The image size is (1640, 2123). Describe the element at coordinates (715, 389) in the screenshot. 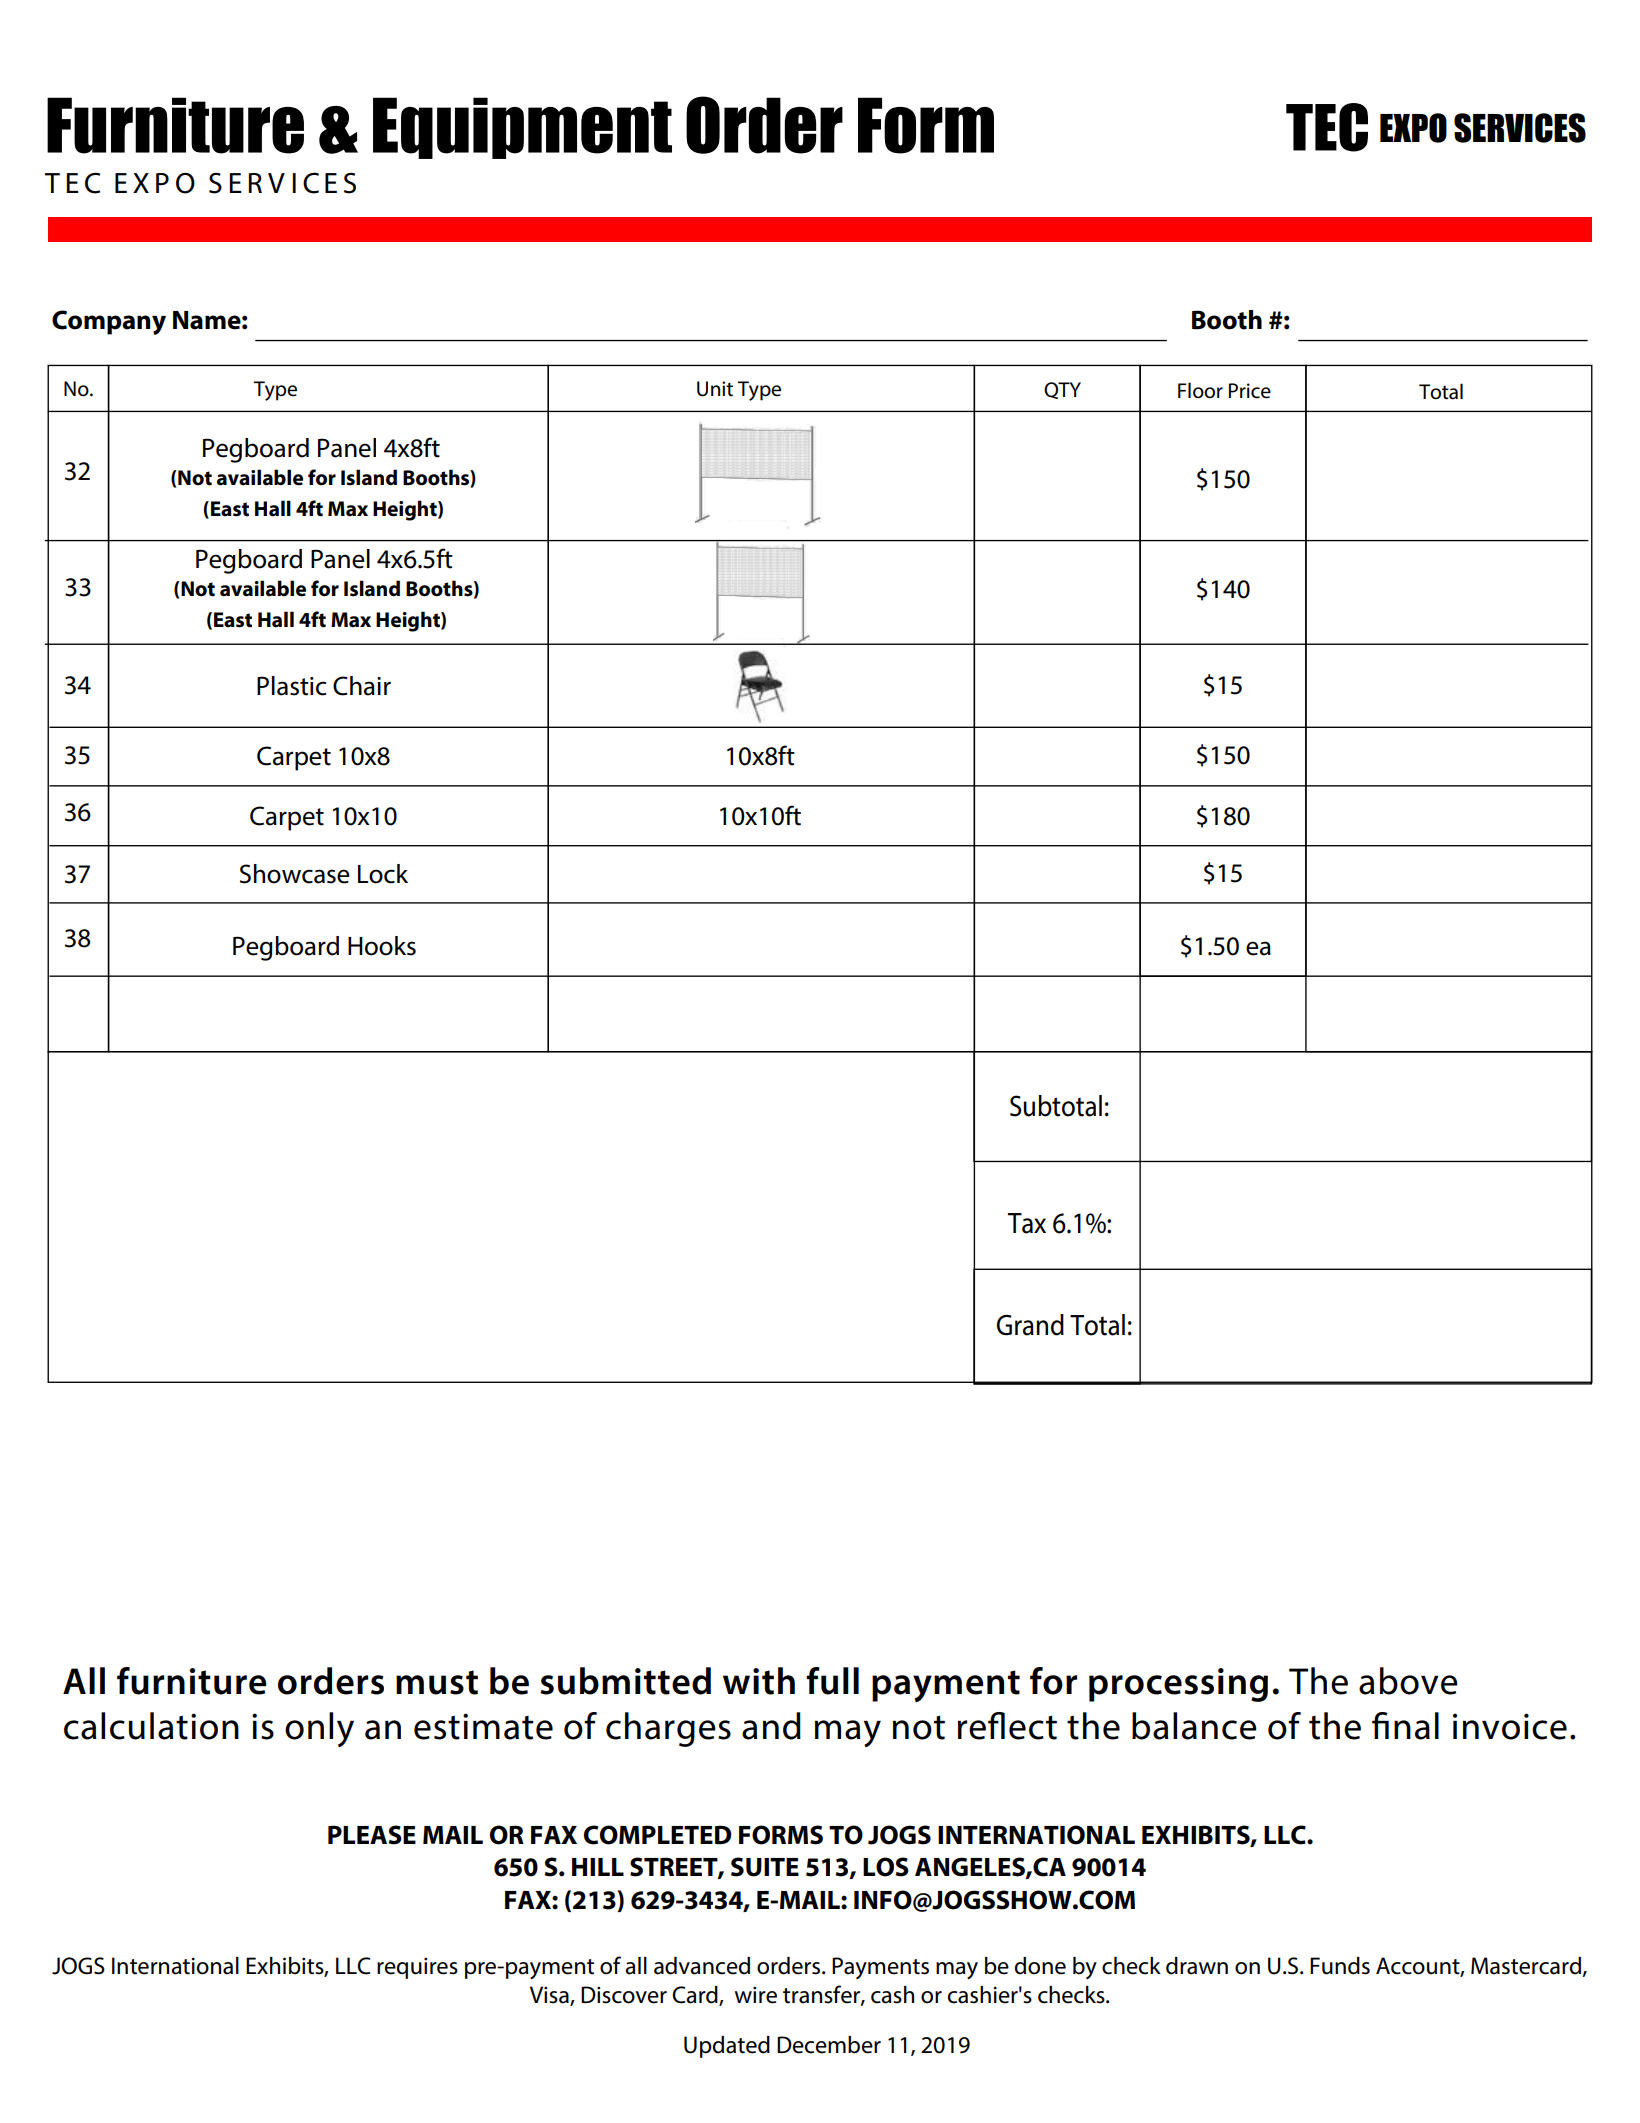

I see `Unit` at that location.
